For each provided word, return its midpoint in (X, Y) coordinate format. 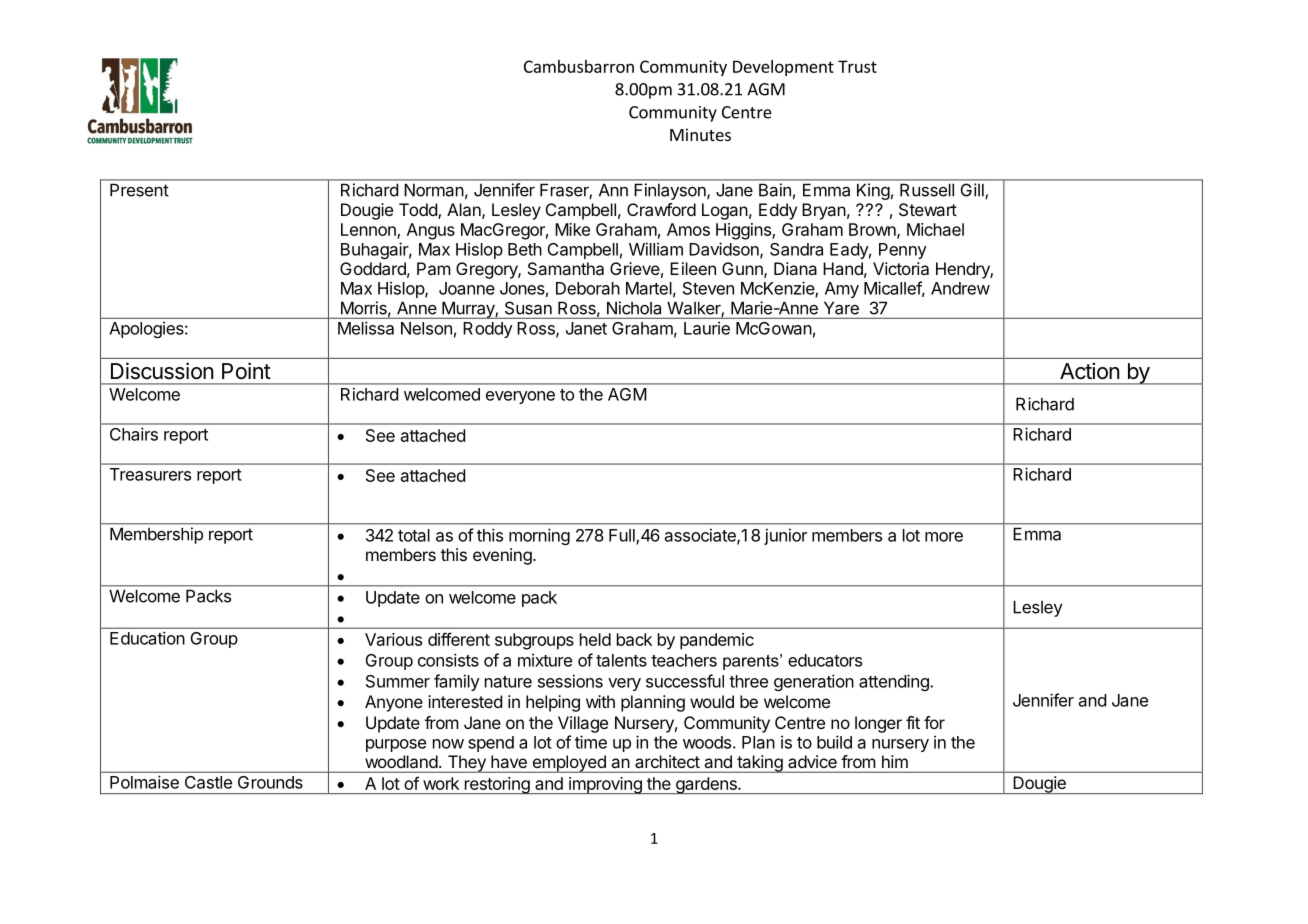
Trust (857, 66)
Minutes (700, 134)
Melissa (366, 328)
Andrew (960, 288)
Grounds (270, 782)
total (414, 535)
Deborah (588, 288)
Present (139, 190)
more (944, 537)
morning (539, 536)
